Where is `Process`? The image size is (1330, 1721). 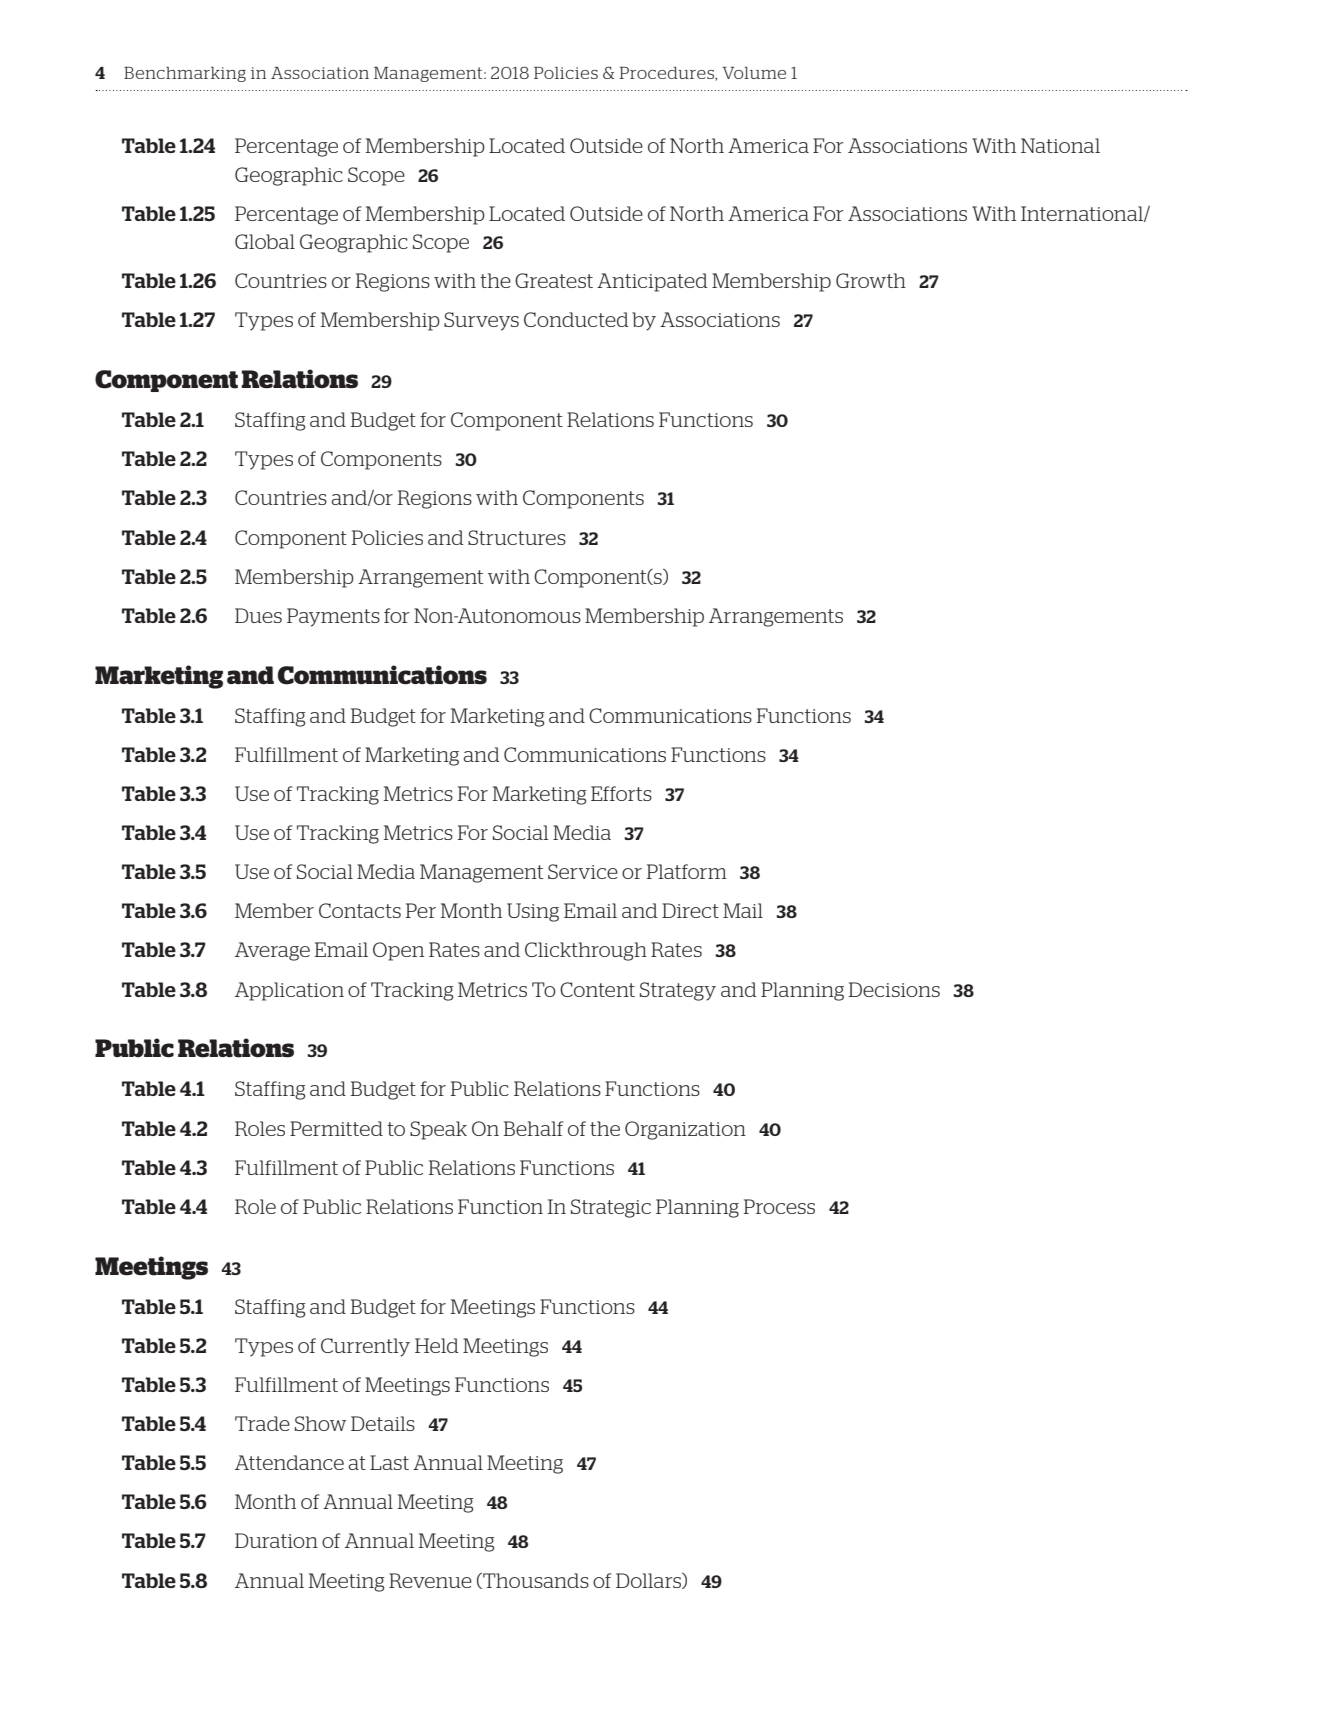
Process is located at coordinates (779, 1206).
